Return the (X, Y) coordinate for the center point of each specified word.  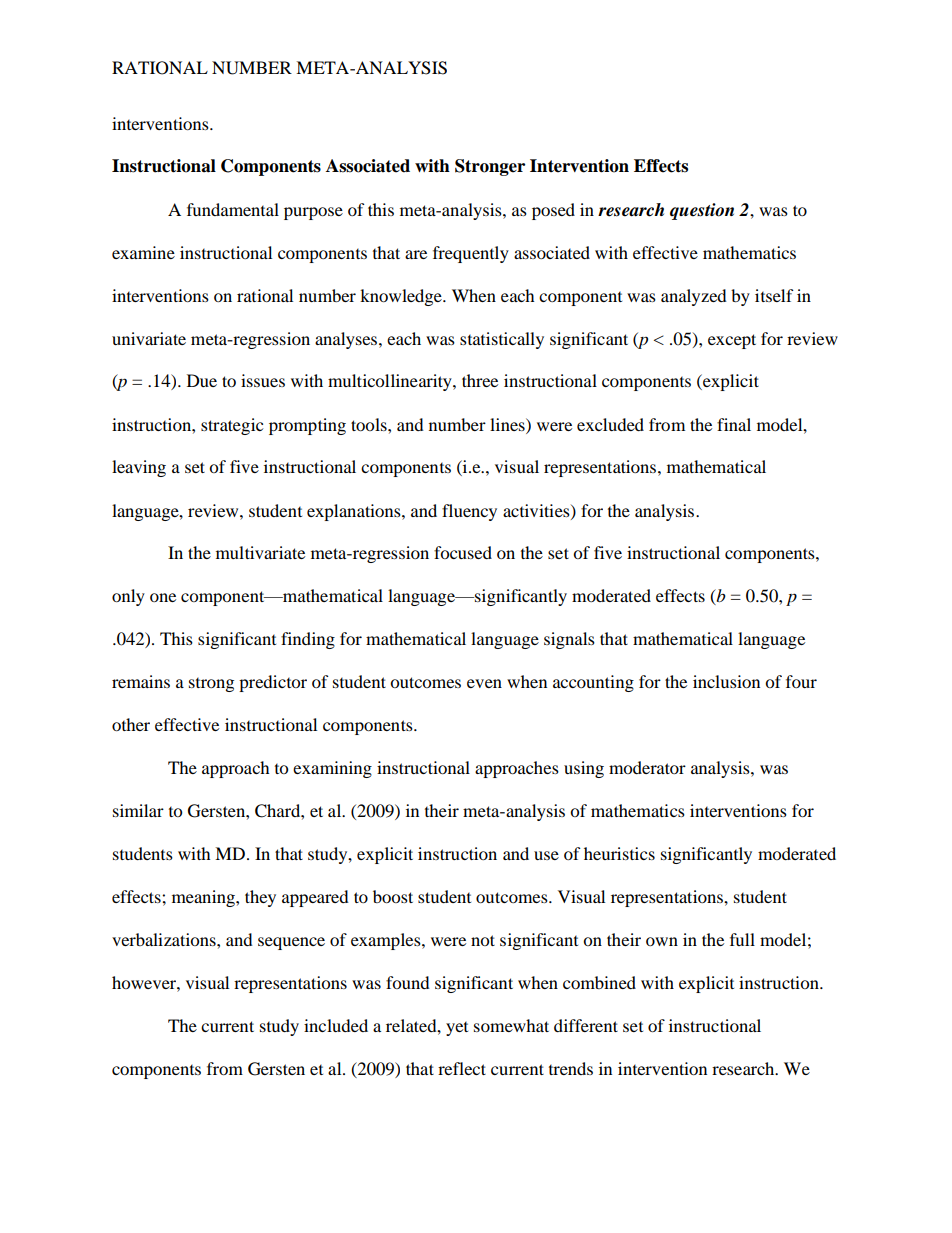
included (336, 1025)
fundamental (233, 209)
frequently (471, 254)
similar (138, 810)
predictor (273, 683)
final (734, 424)
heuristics (619, 853)
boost (393, 896)
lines (508, 424)
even (484, 683)
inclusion (726, 681)
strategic (232, 426)
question (702, 211)
